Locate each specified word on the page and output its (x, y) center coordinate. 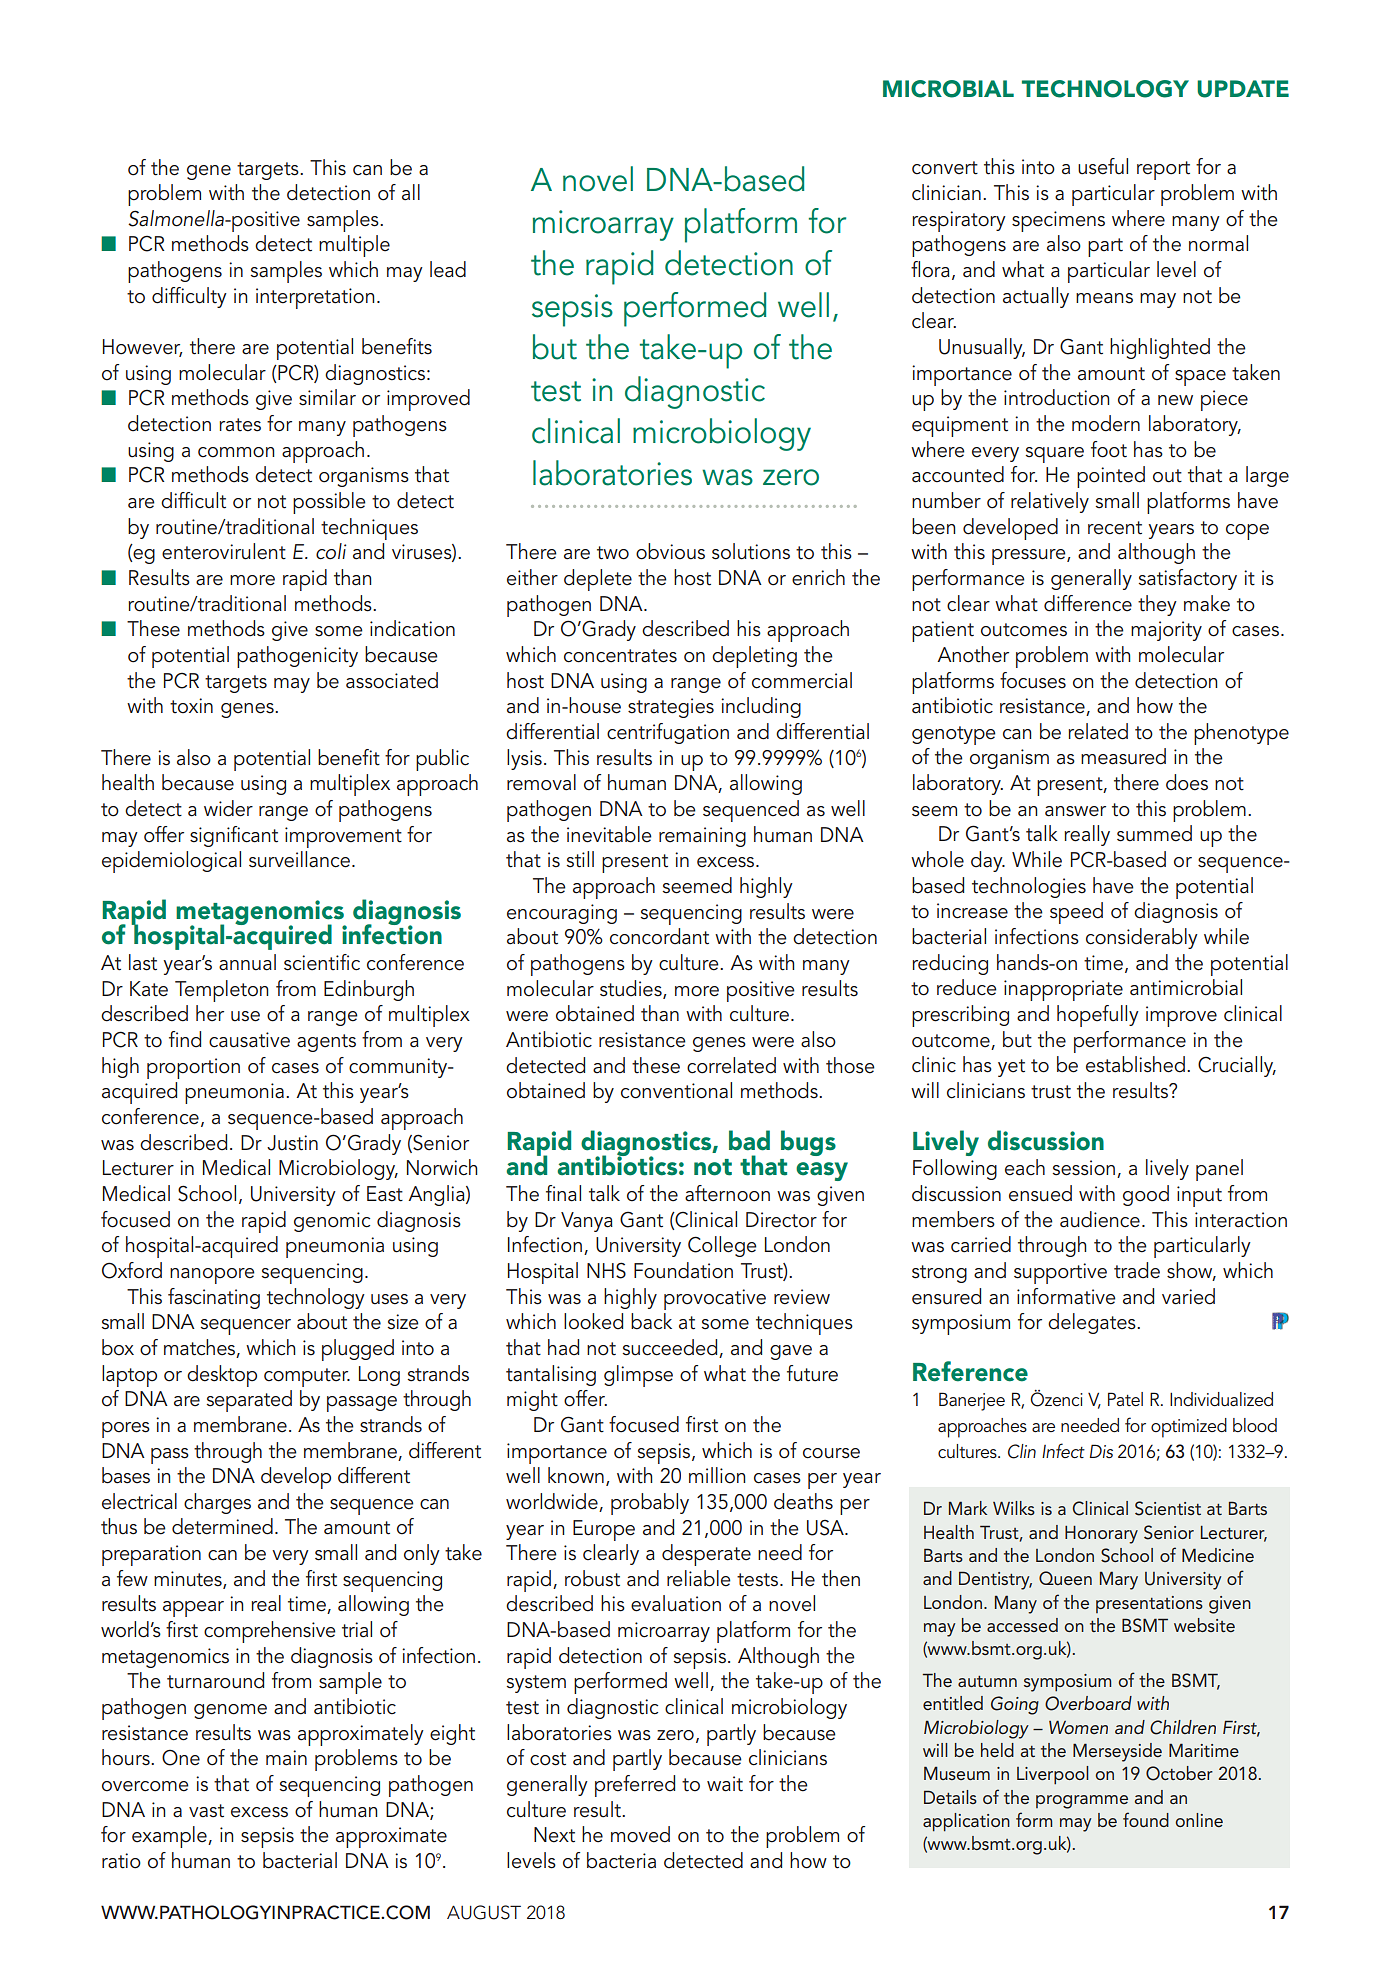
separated (249, 1401)
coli (331, 551)
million (717, 1475)
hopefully (1098, 1016)
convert (945, 168)
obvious (670, 551)
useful (1103, 166)
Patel (1125, 1399)
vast (206, 1811)
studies (632, 989)
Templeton (221, 991)
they (1157, 605)
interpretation (315, 298)
